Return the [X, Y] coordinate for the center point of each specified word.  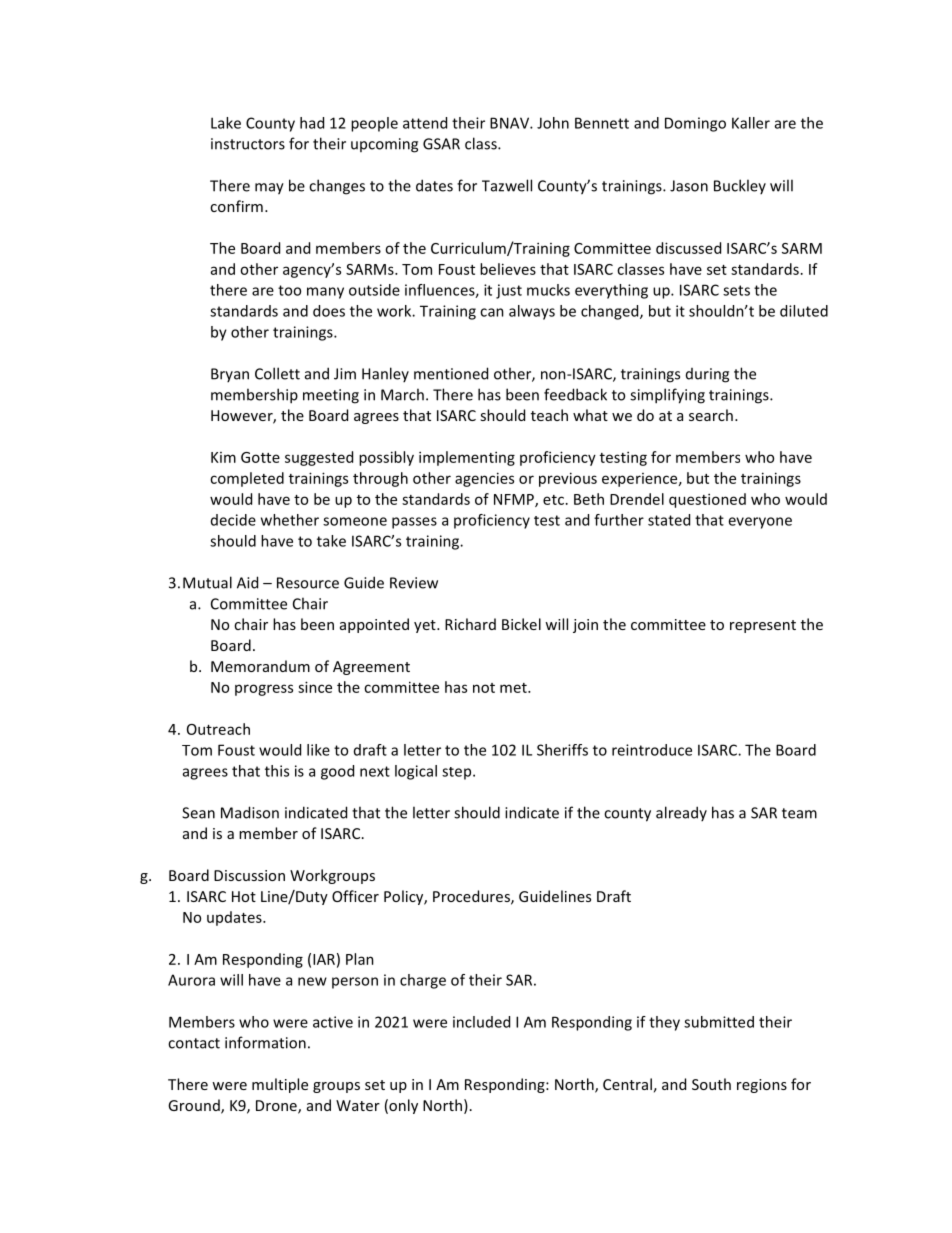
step [458, 773]
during [707, 375]
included [481, 1022]
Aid [247, 582]
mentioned [451, 373]
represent [763, 626]
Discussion [249, 875]
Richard [470, 624]
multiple [280, 1085]
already [681, 813]
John [553, 123]
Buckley [740, 186]
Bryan [230, 375]
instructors [248, 144]
